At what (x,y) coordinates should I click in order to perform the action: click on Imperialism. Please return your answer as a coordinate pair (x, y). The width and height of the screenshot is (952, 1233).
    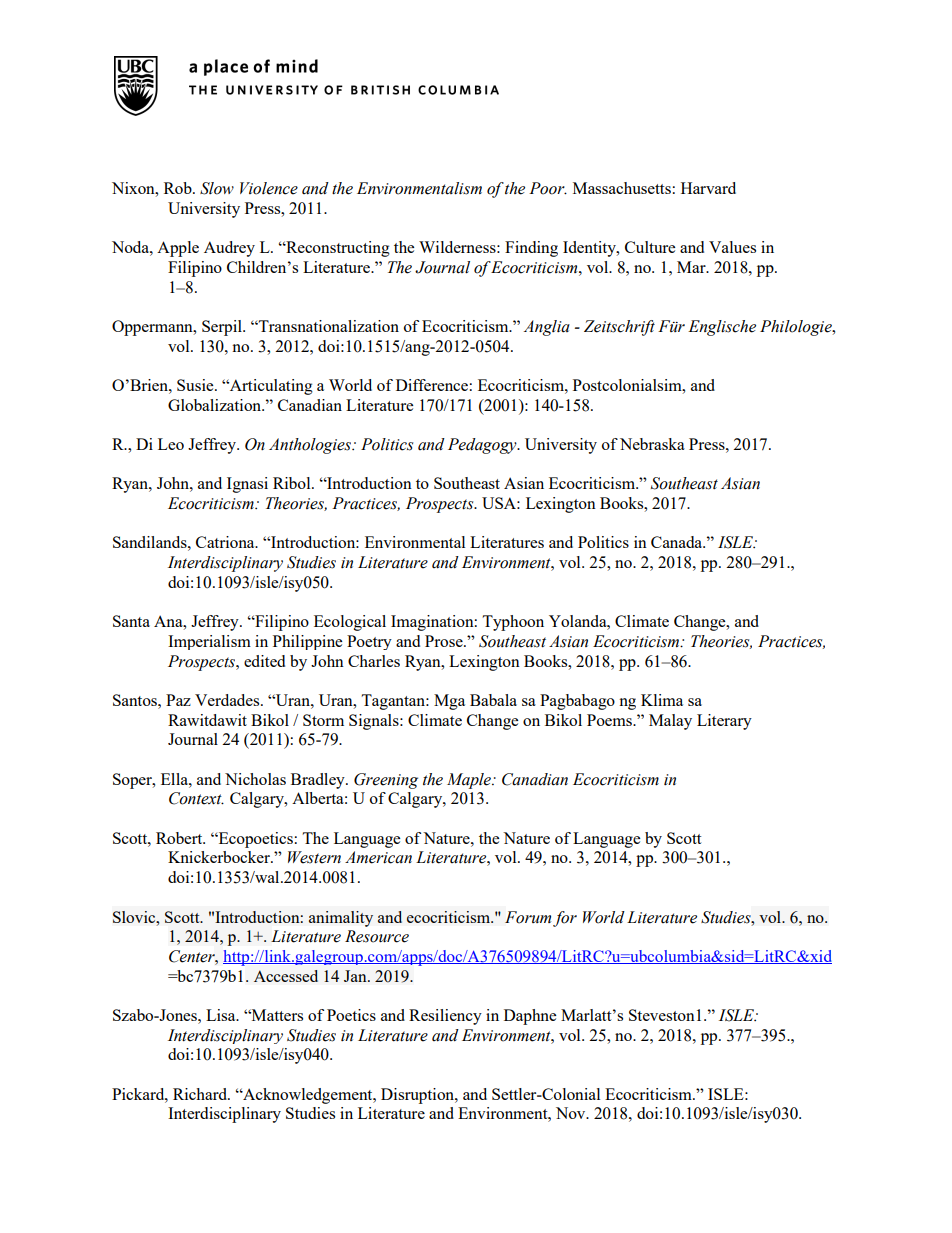
    Looking at the image, I should click on (209, 642).
